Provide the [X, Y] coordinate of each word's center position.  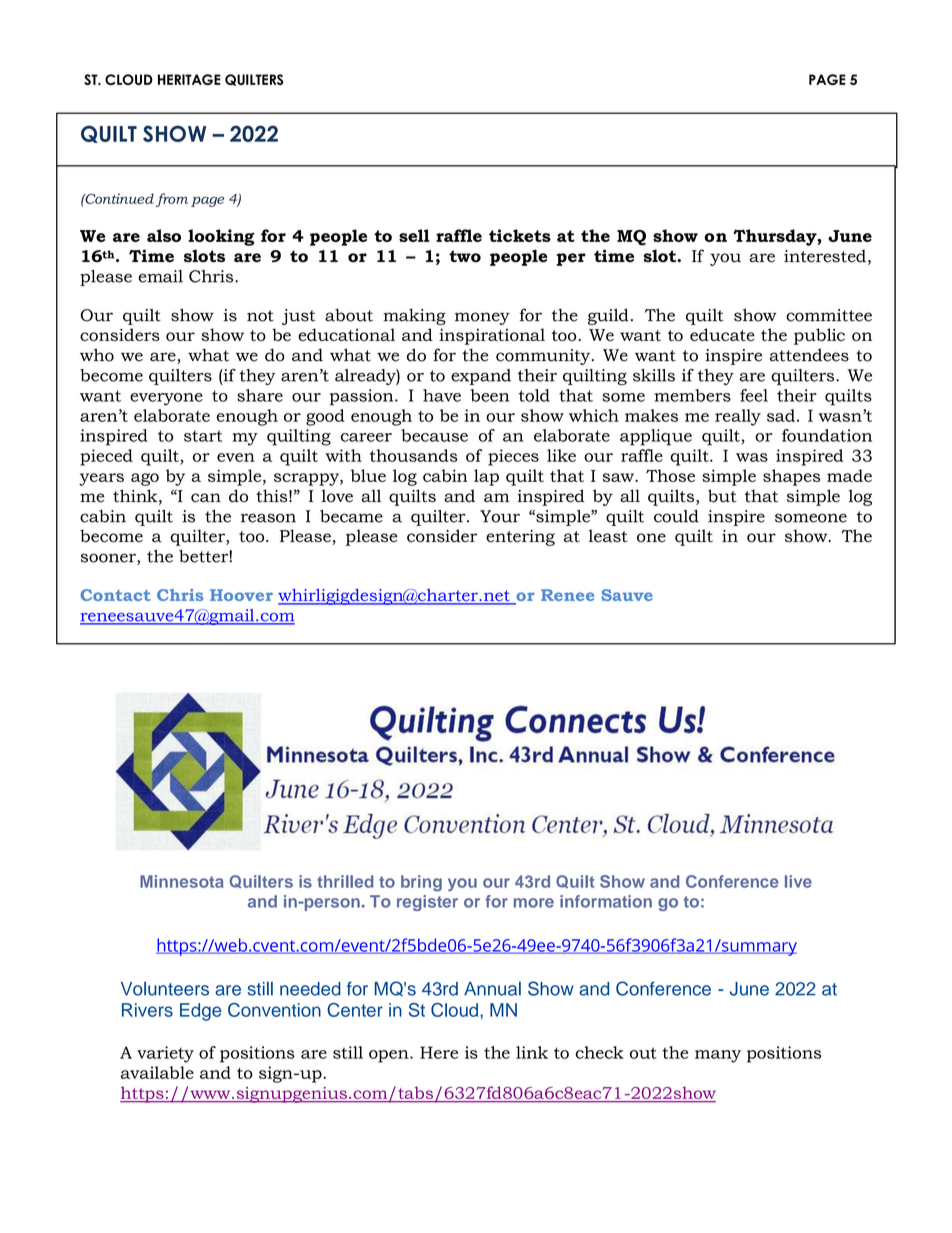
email [160, 276]
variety [165, 1054]
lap [486, 477]
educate [722, 334]
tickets [520, 235]
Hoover [241, 595]
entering [520, 538]
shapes [791, 477]
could [676, 516]
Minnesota [182, 881]
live [798, 881]
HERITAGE [189, 79]
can [206, 498]
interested [825, 256]
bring [421, 883]
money [482, 318]
